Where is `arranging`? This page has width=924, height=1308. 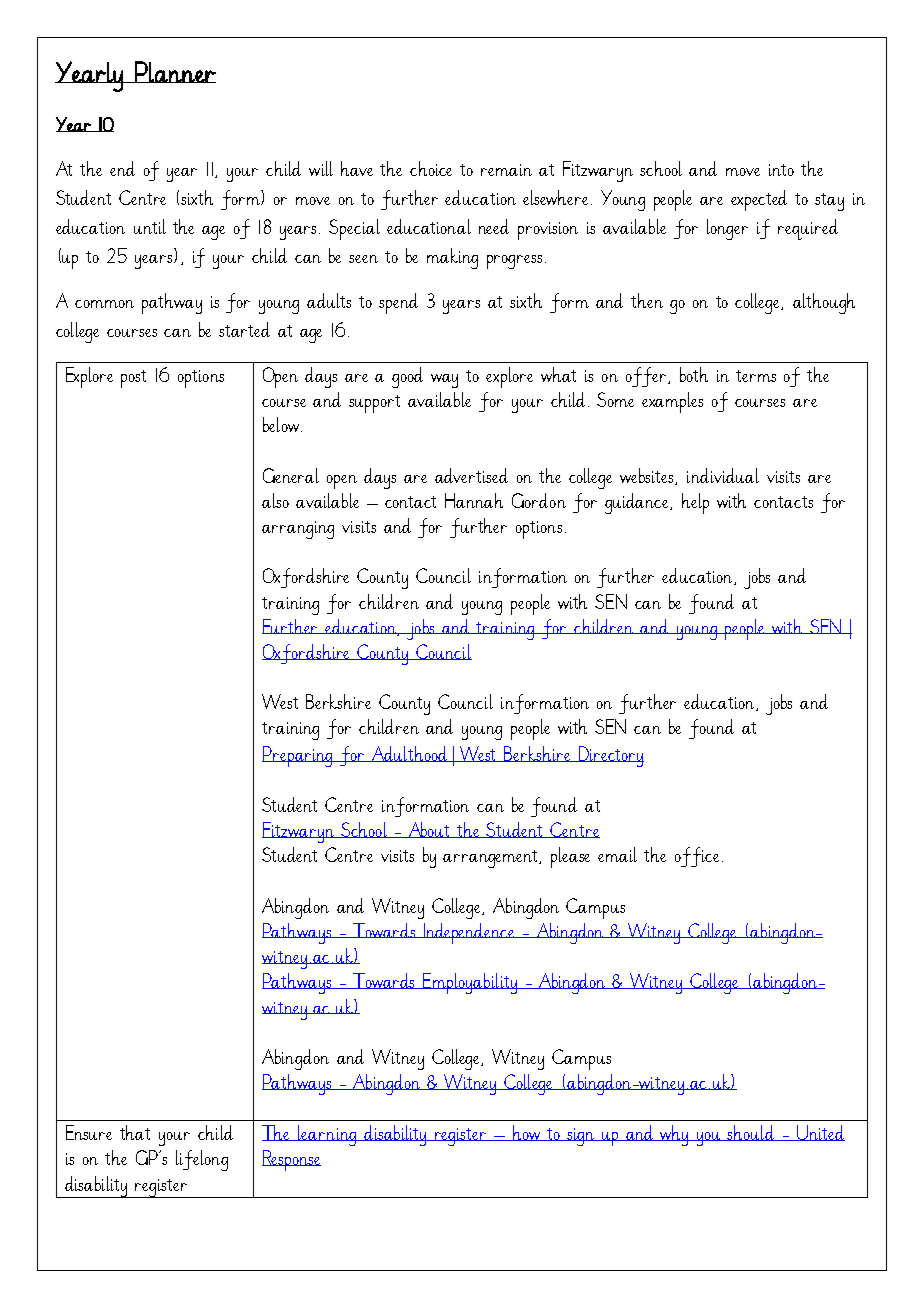
arranging is located at coordinates (298, 530).
